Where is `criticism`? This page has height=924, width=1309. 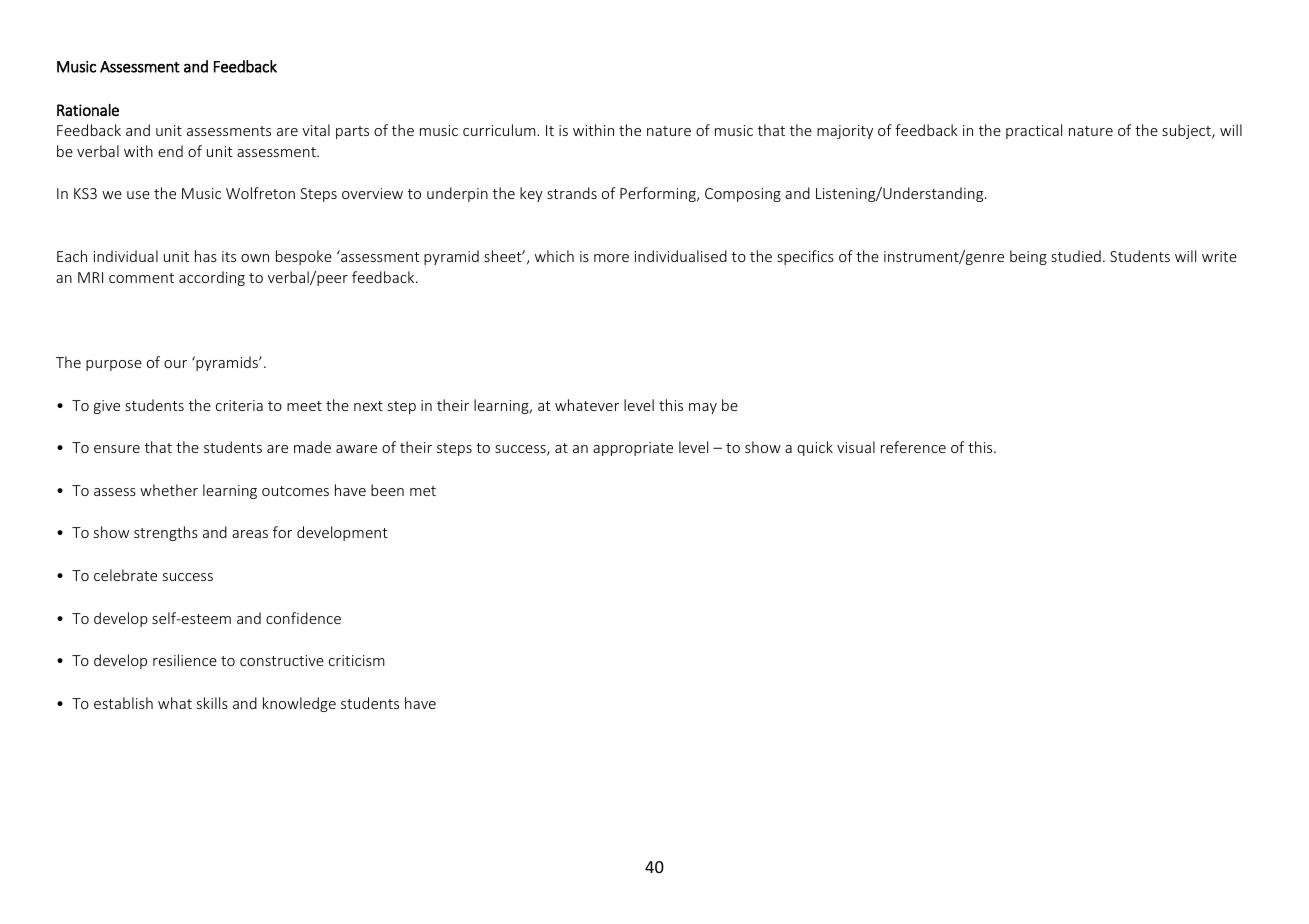 criticism is located at coordinates (357, 660).
